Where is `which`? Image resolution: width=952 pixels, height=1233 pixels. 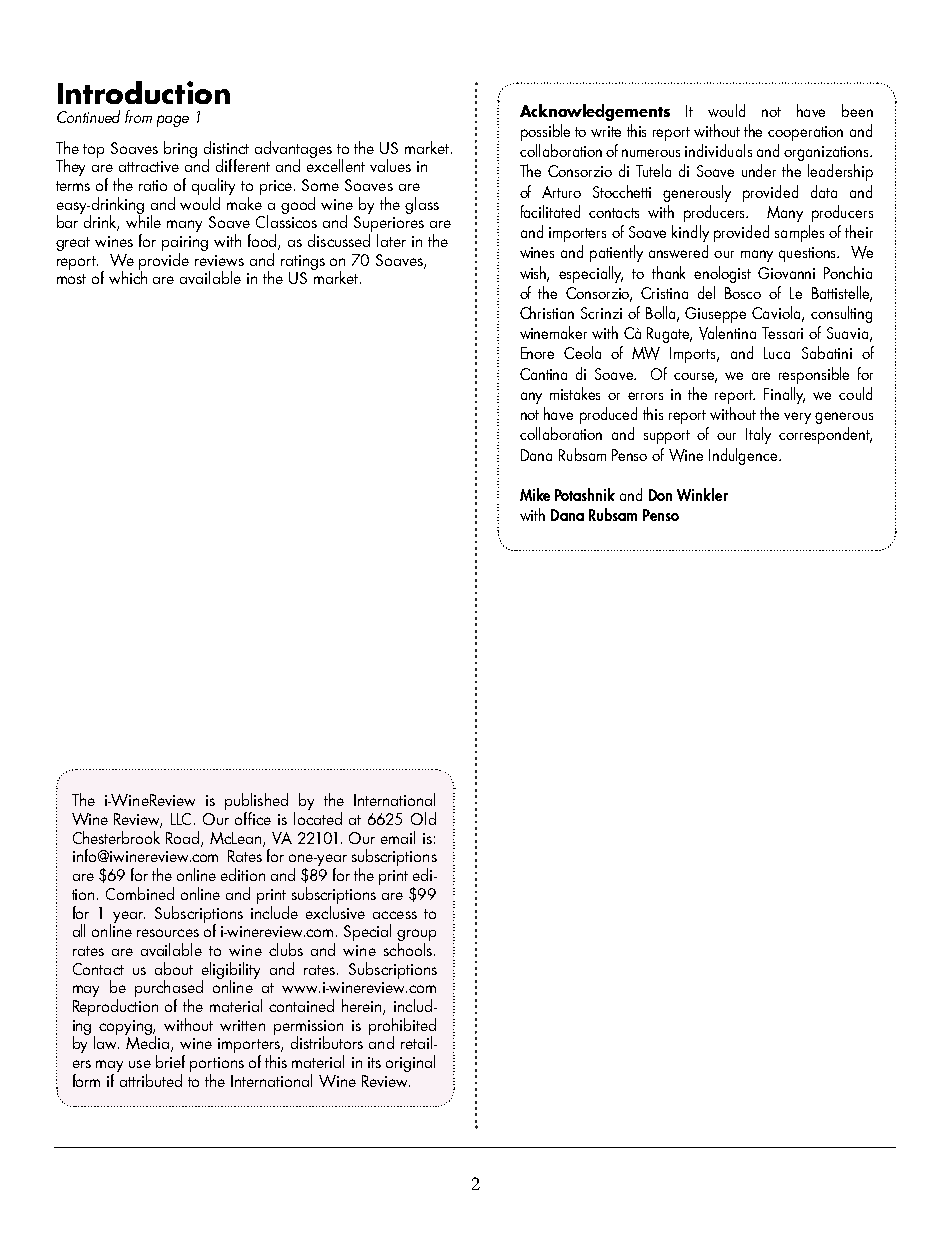
which is located at coordinates (128, 276).
